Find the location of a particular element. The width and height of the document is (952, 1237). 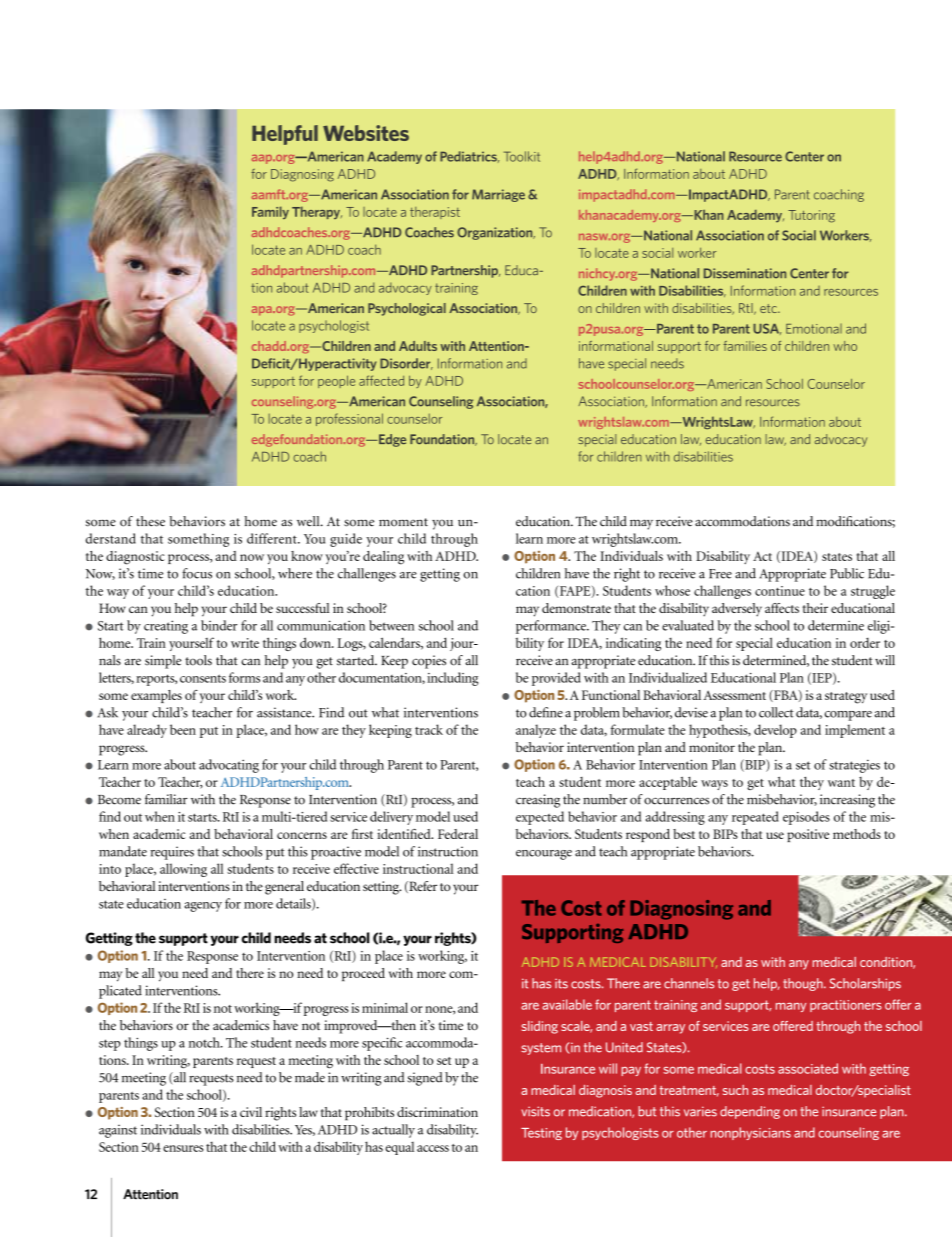

visits is located at coordinates (535, 1111).
